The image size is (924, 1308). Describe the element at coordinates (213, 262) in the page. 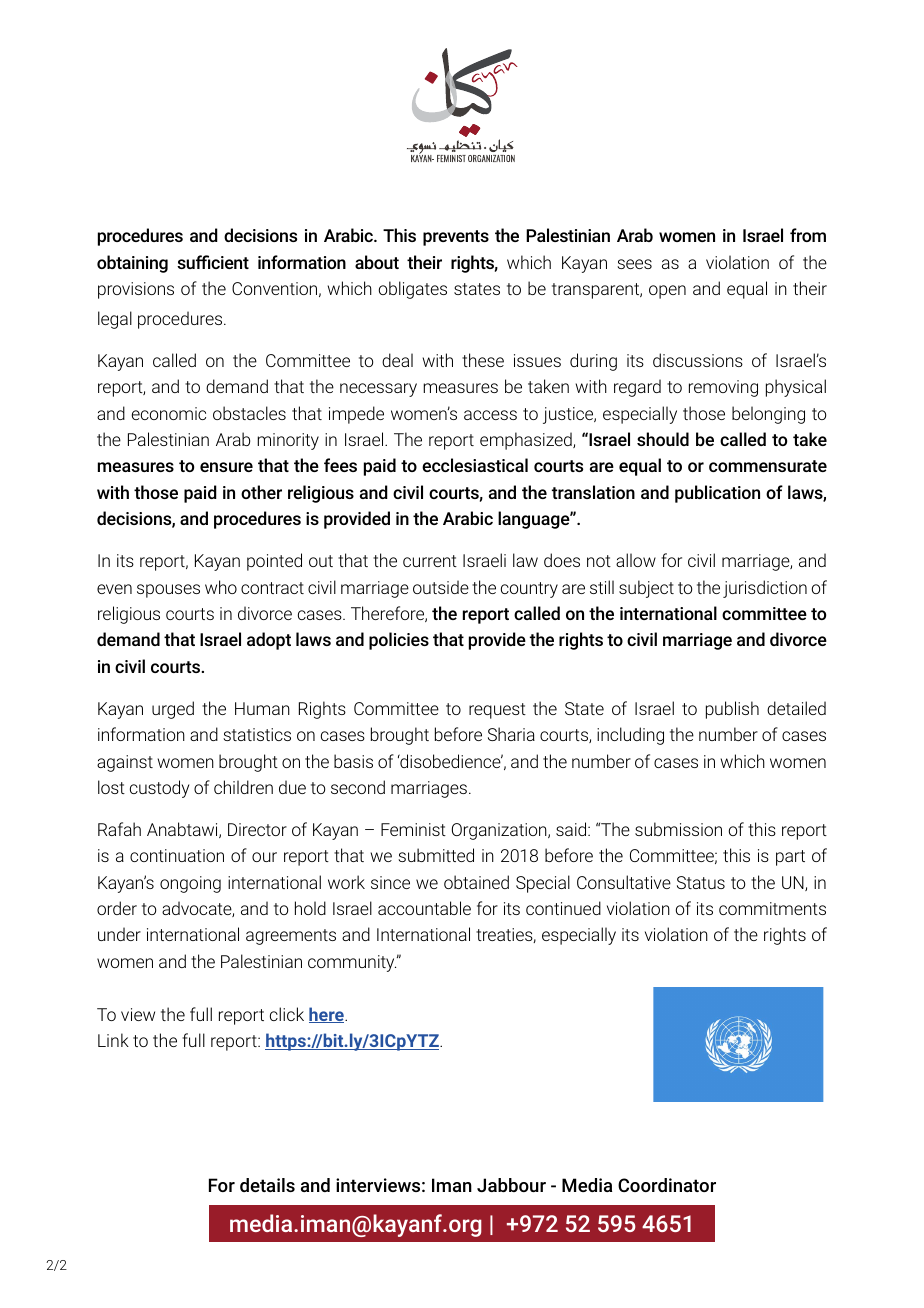

I see `sufficient` at that location.
